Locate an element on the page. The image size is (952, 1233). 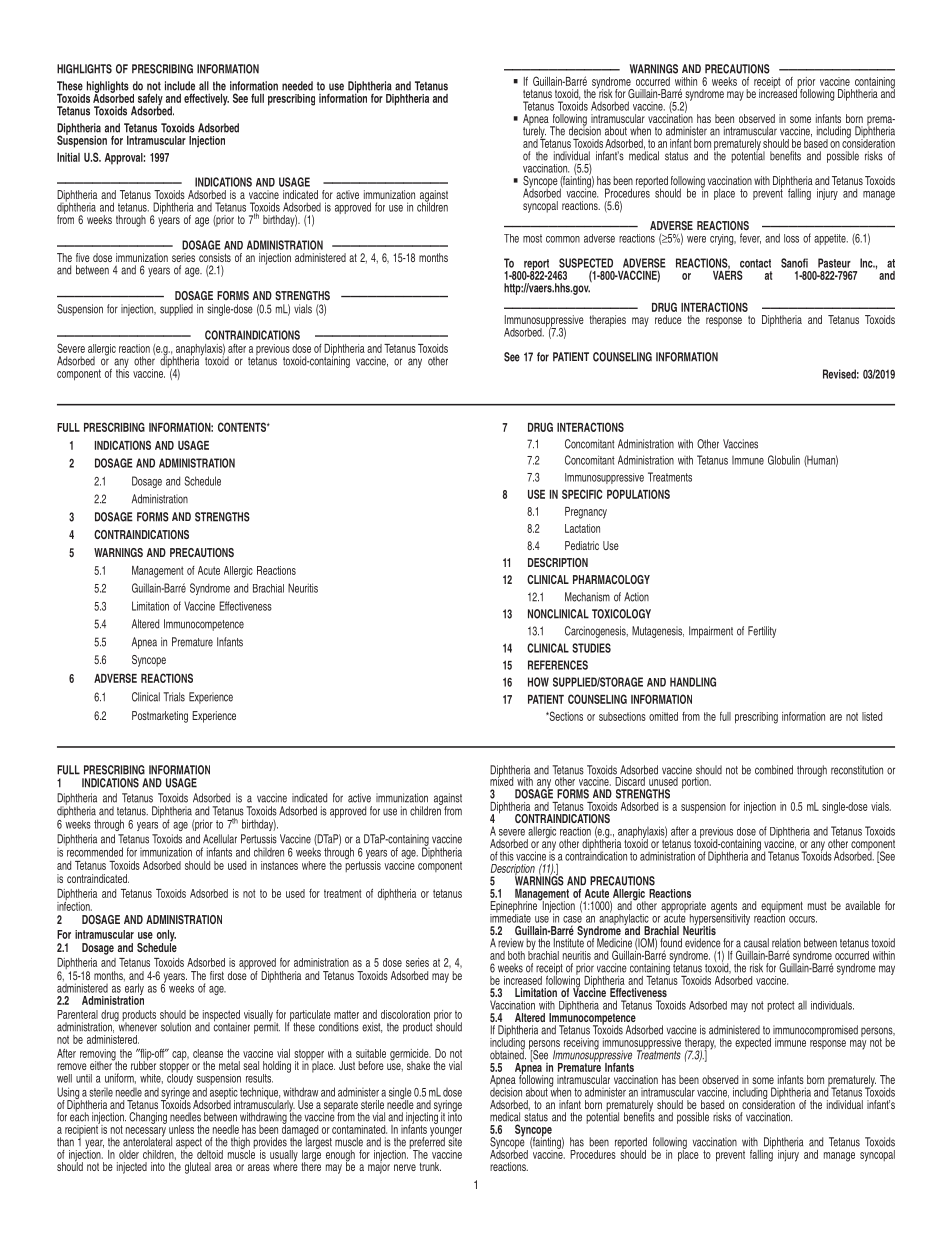
site is located at coordinates (455, 1141).
